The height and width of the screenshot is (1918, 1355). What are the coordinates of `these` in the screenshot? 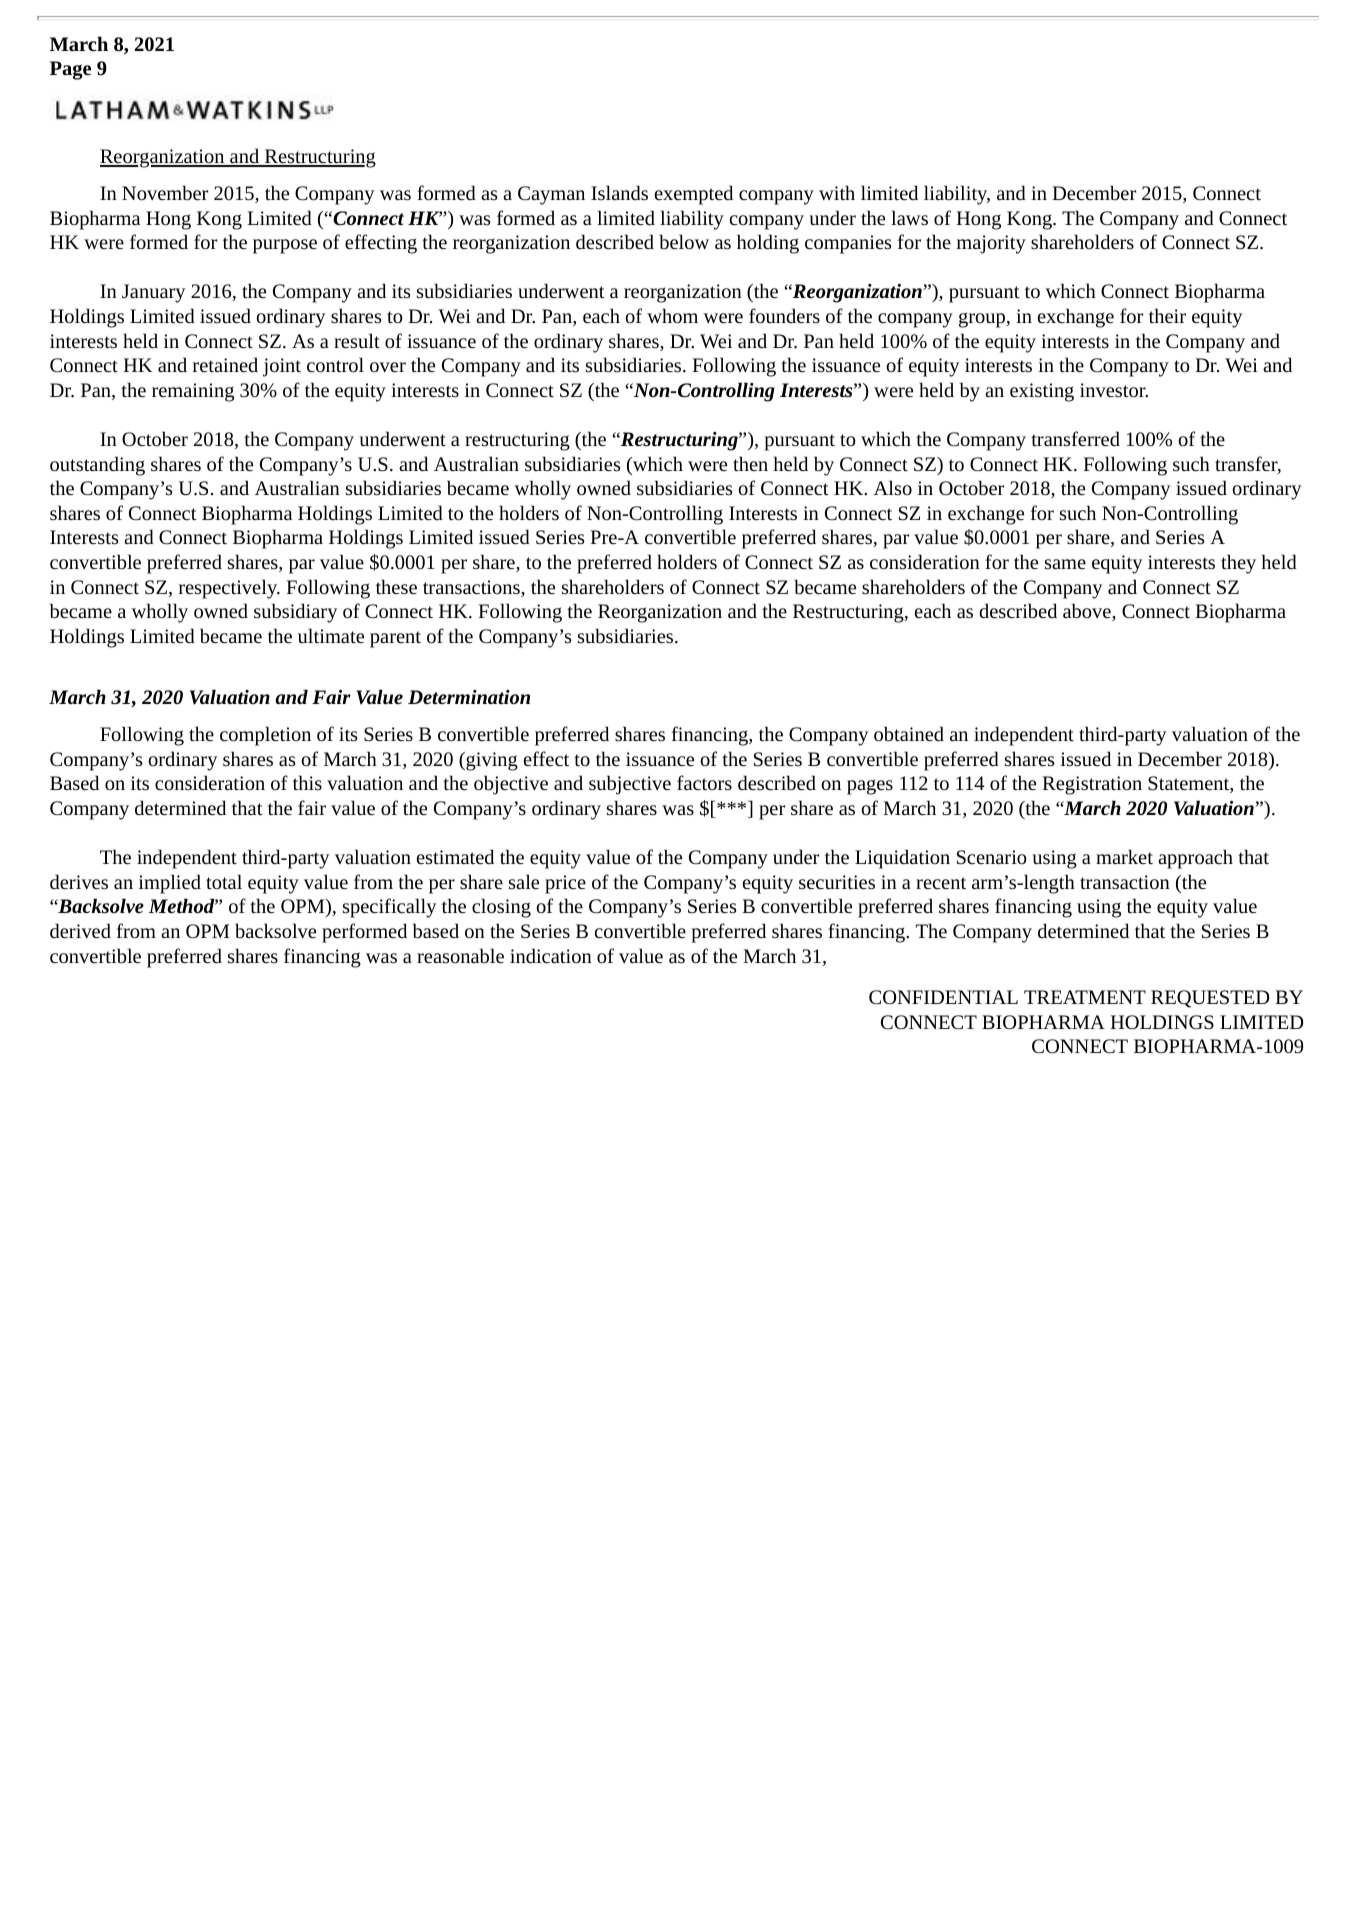 It's located at (396, 586).
